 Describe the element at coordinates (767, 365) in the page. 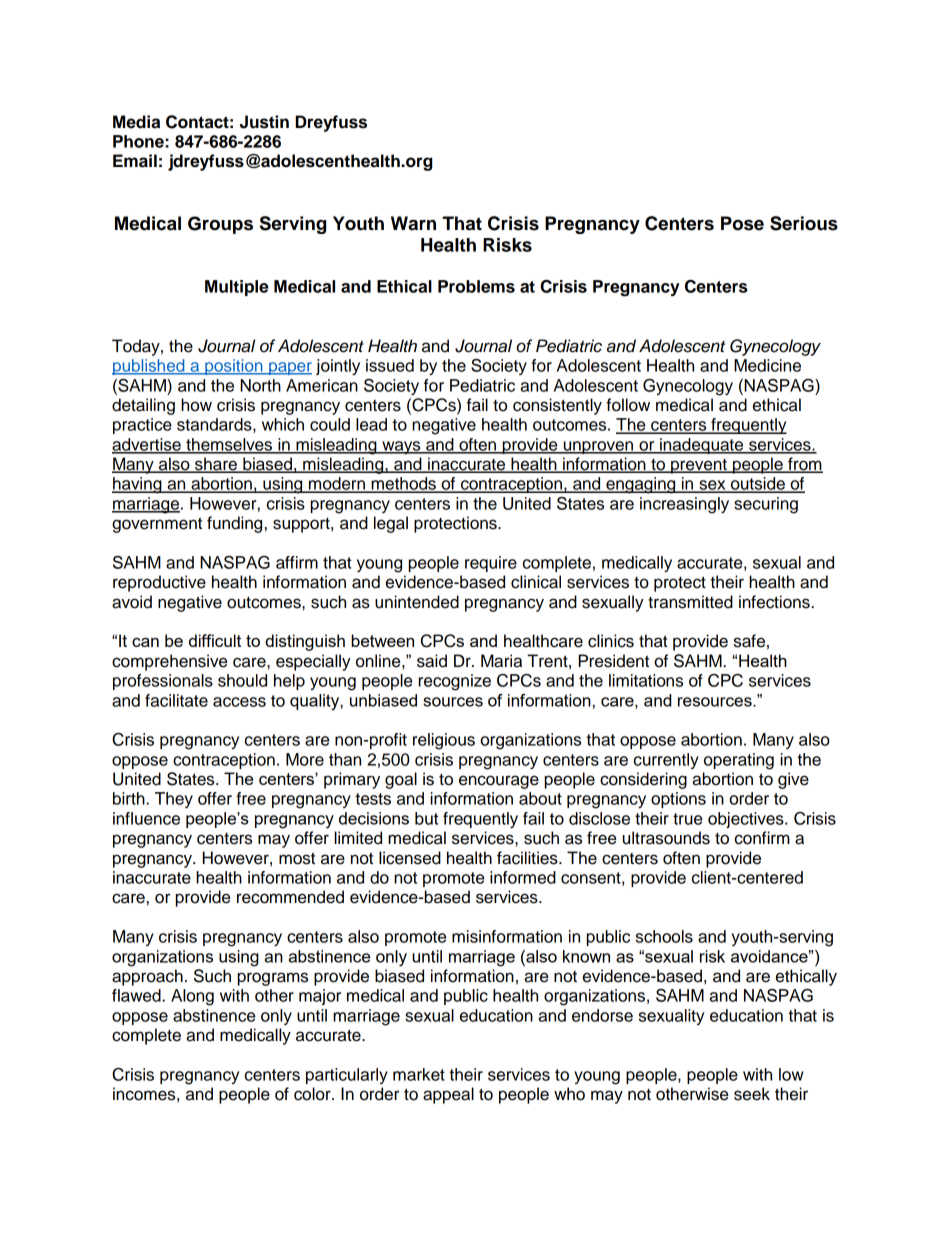

I see `Medicine` at that location.
